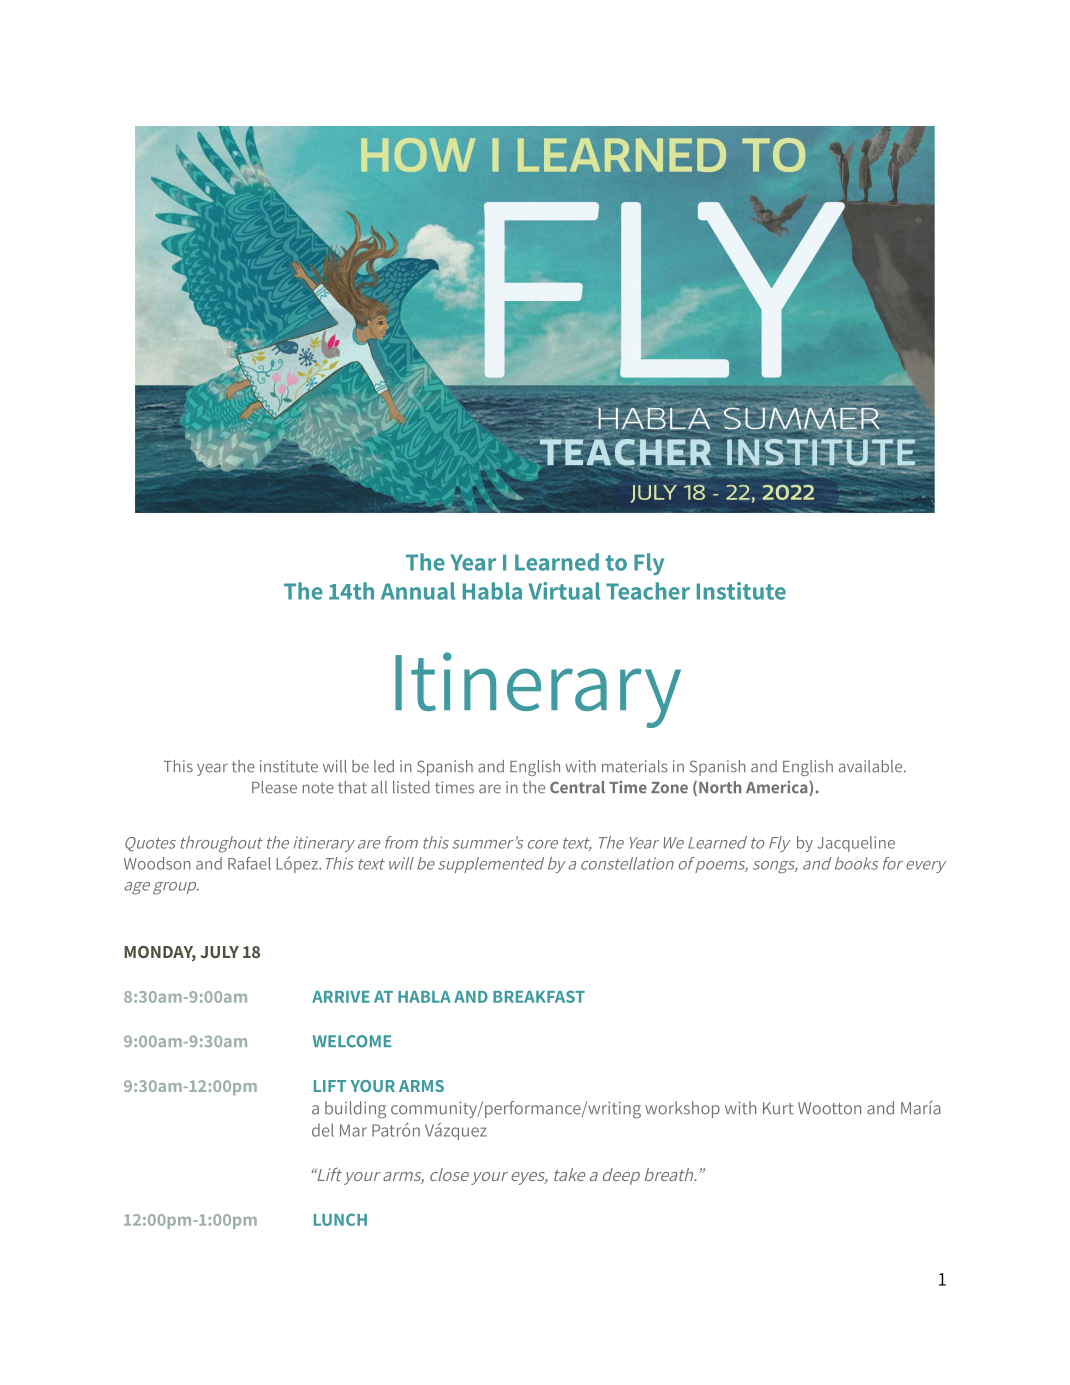  I want to click on WELCOME, so click(352, 1041).
